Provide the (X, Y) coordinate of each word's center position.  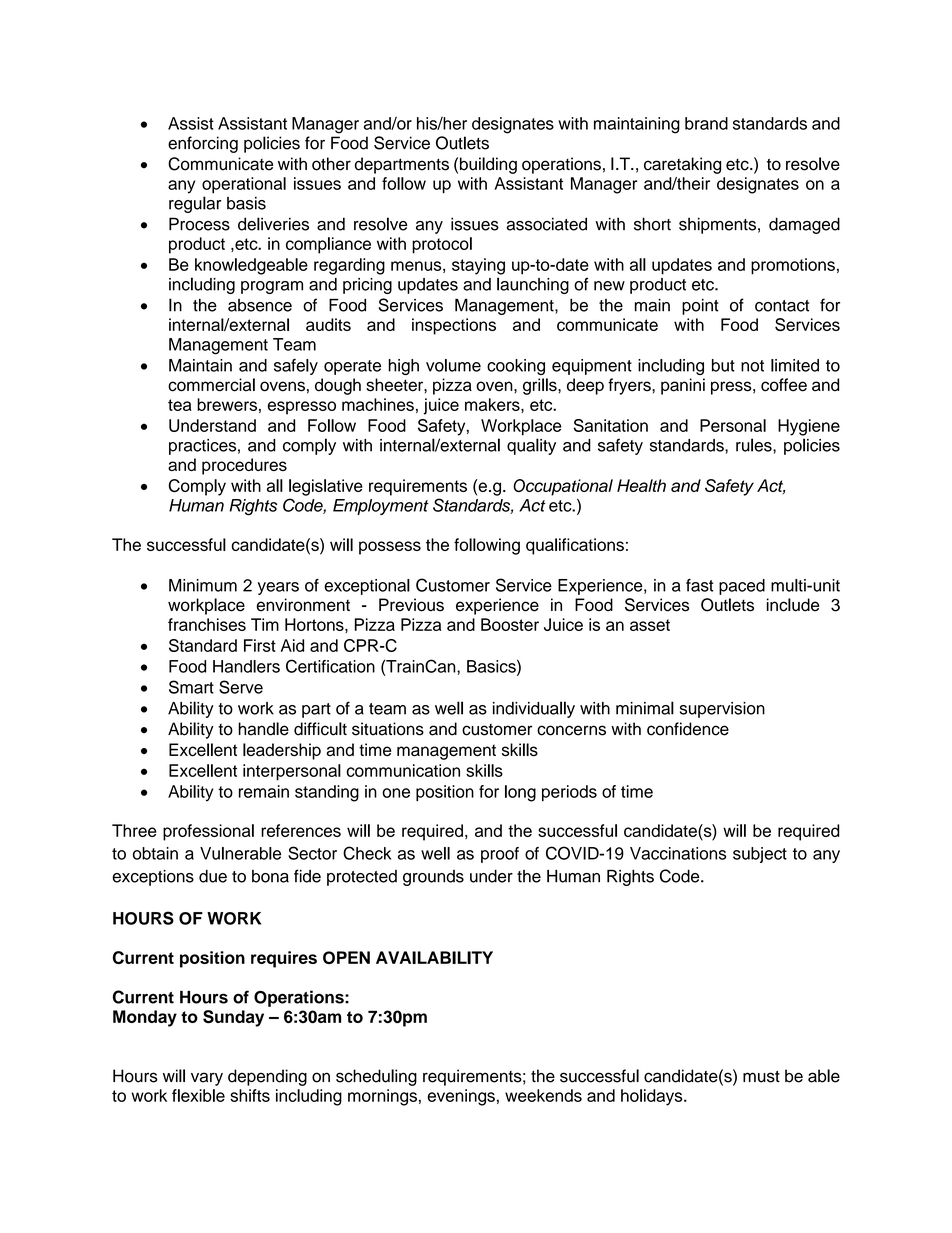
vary (207, 1079)
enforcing (203, 144)
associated (547, 224)
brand (706, 123)
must (761, 1077)
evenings (461, 1097)
